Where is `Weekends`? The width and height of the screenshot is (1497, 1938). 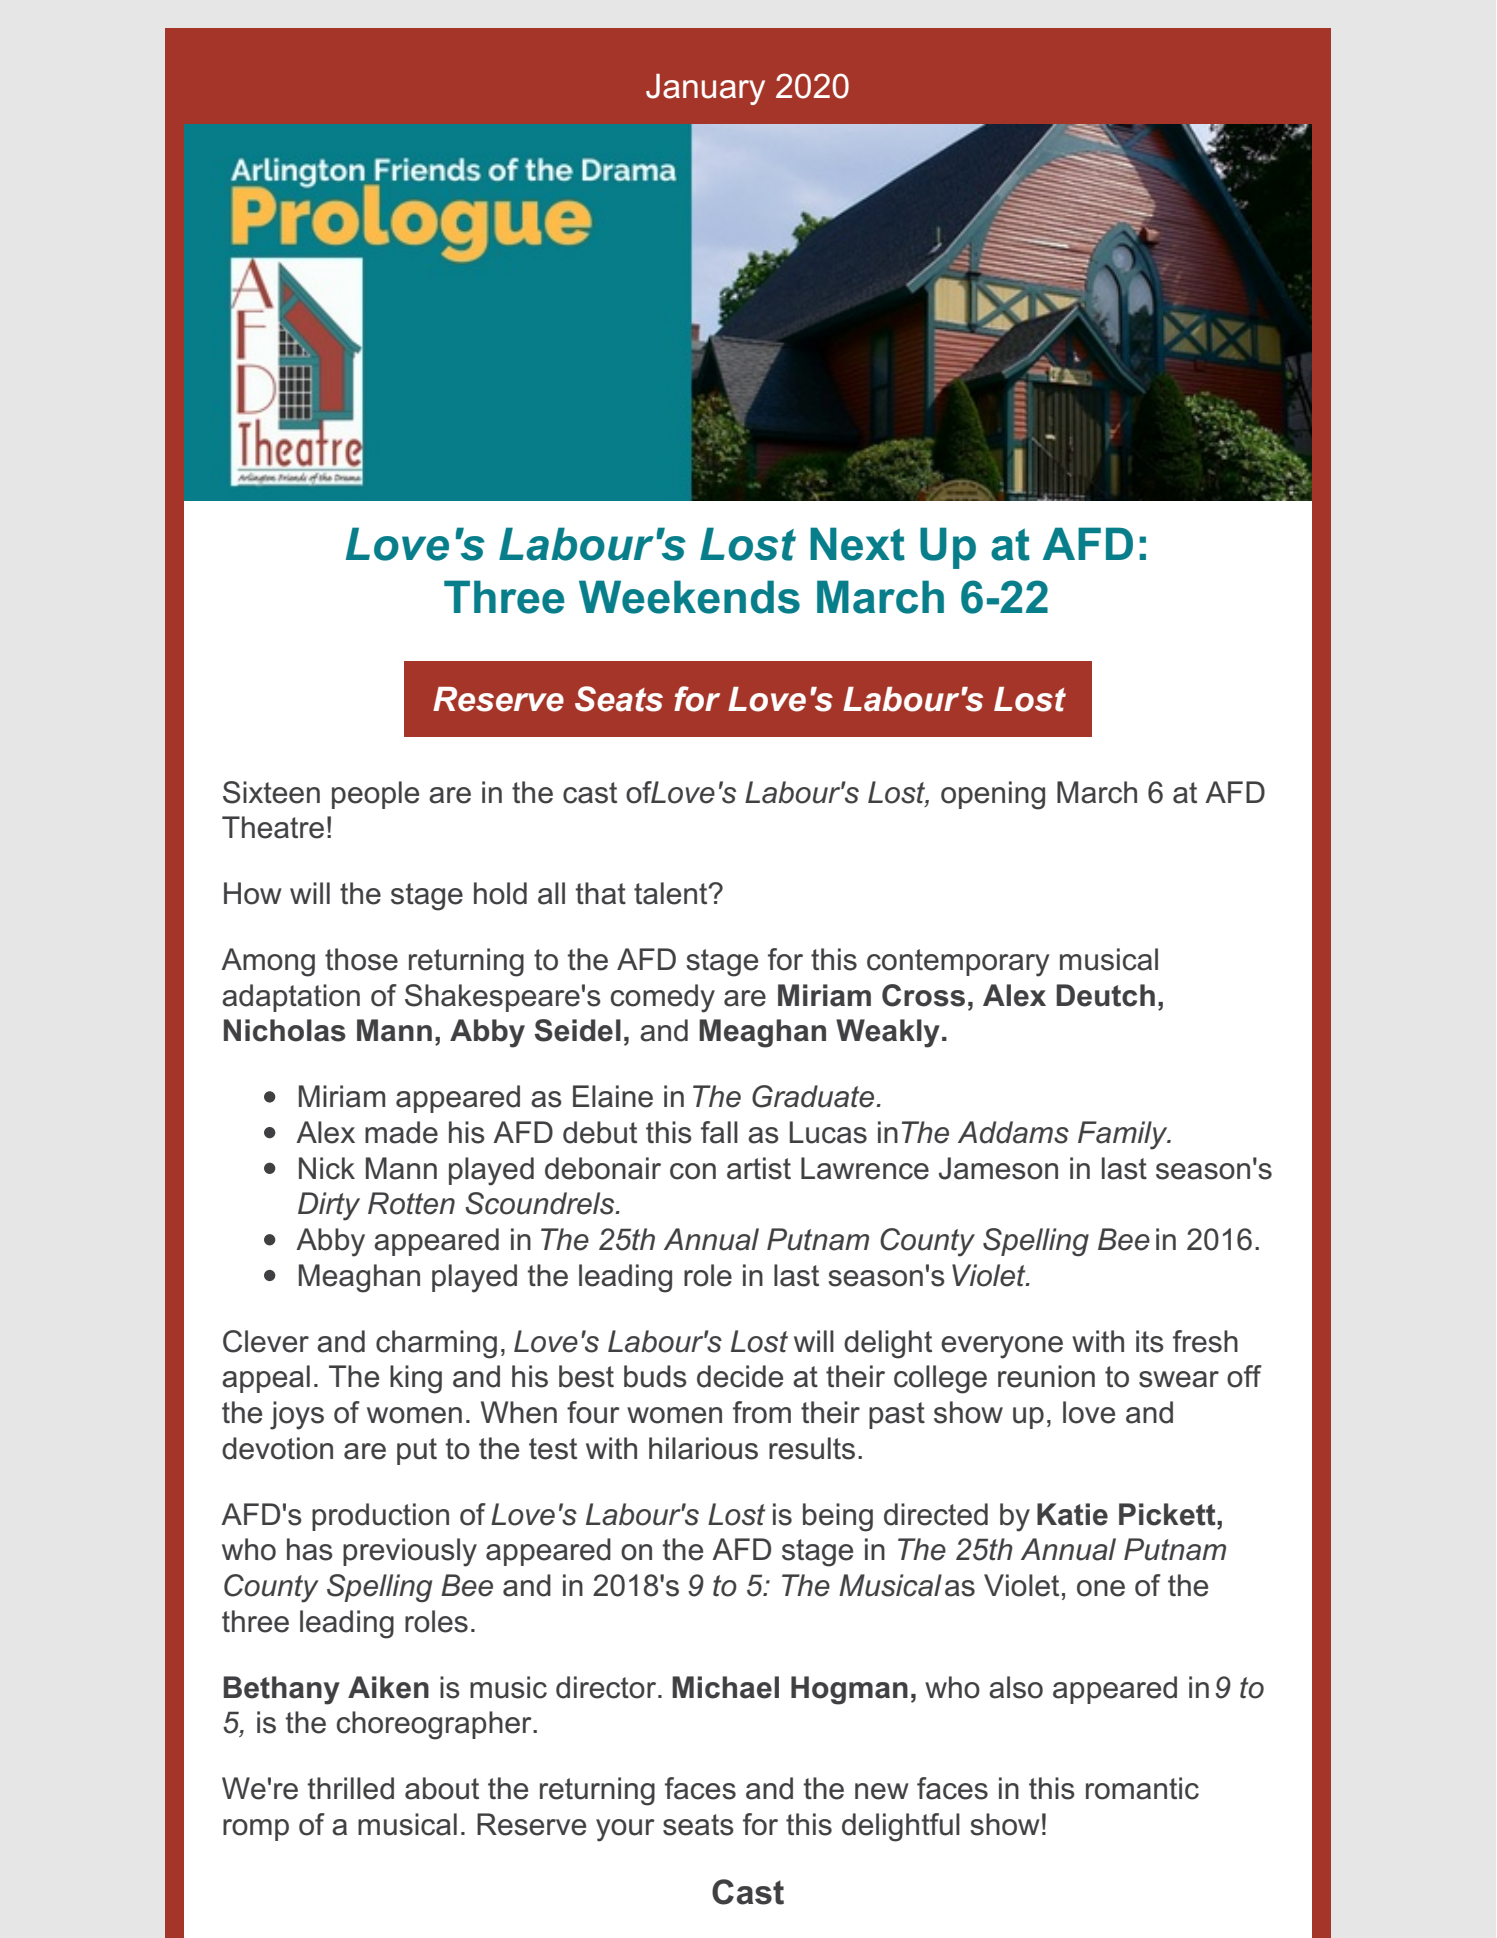 Weekends is located at coordinates (689, 597).
